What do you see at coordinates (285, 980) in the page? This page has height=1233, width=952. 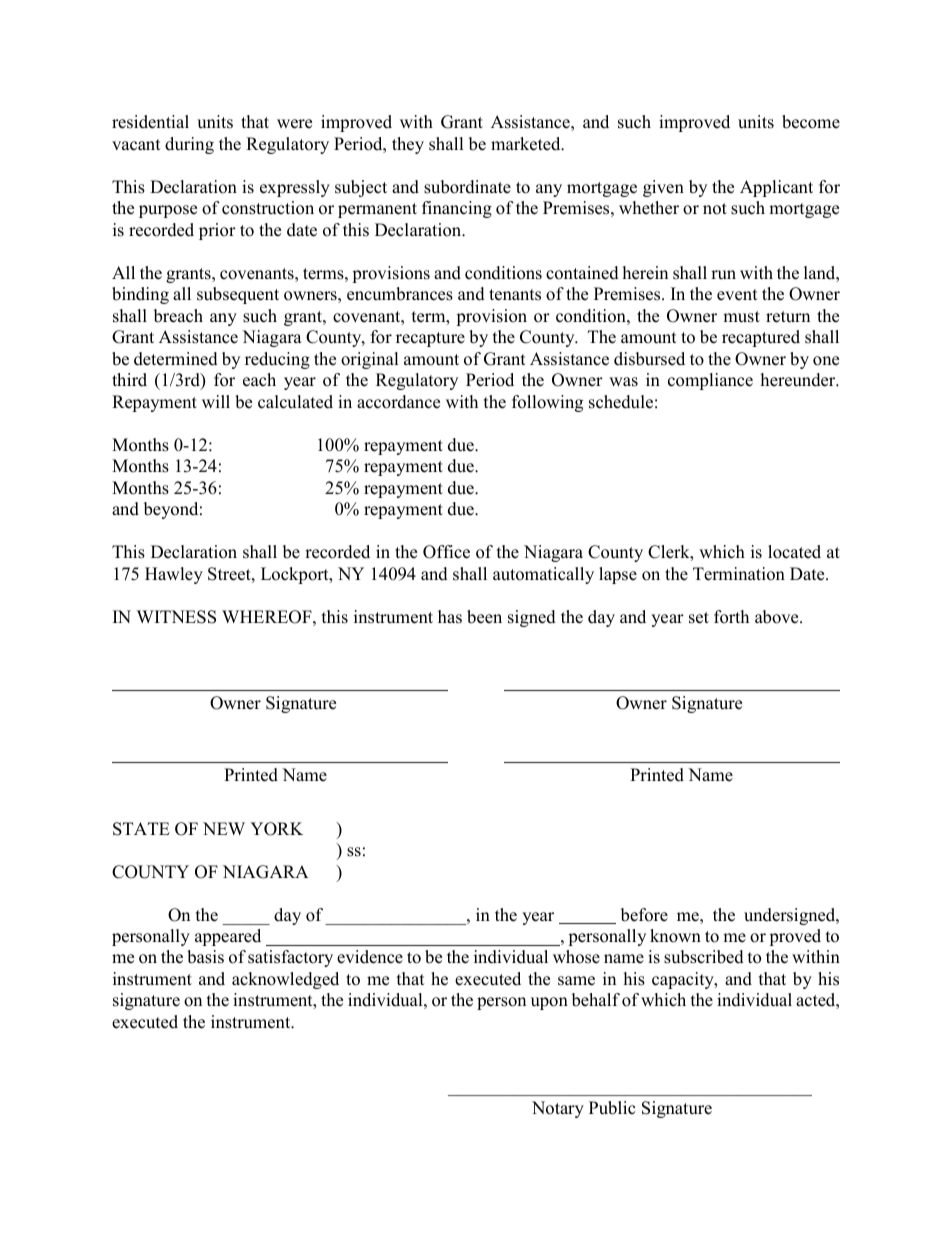 I see `acknowledged` at bounding box center [285, 980].
